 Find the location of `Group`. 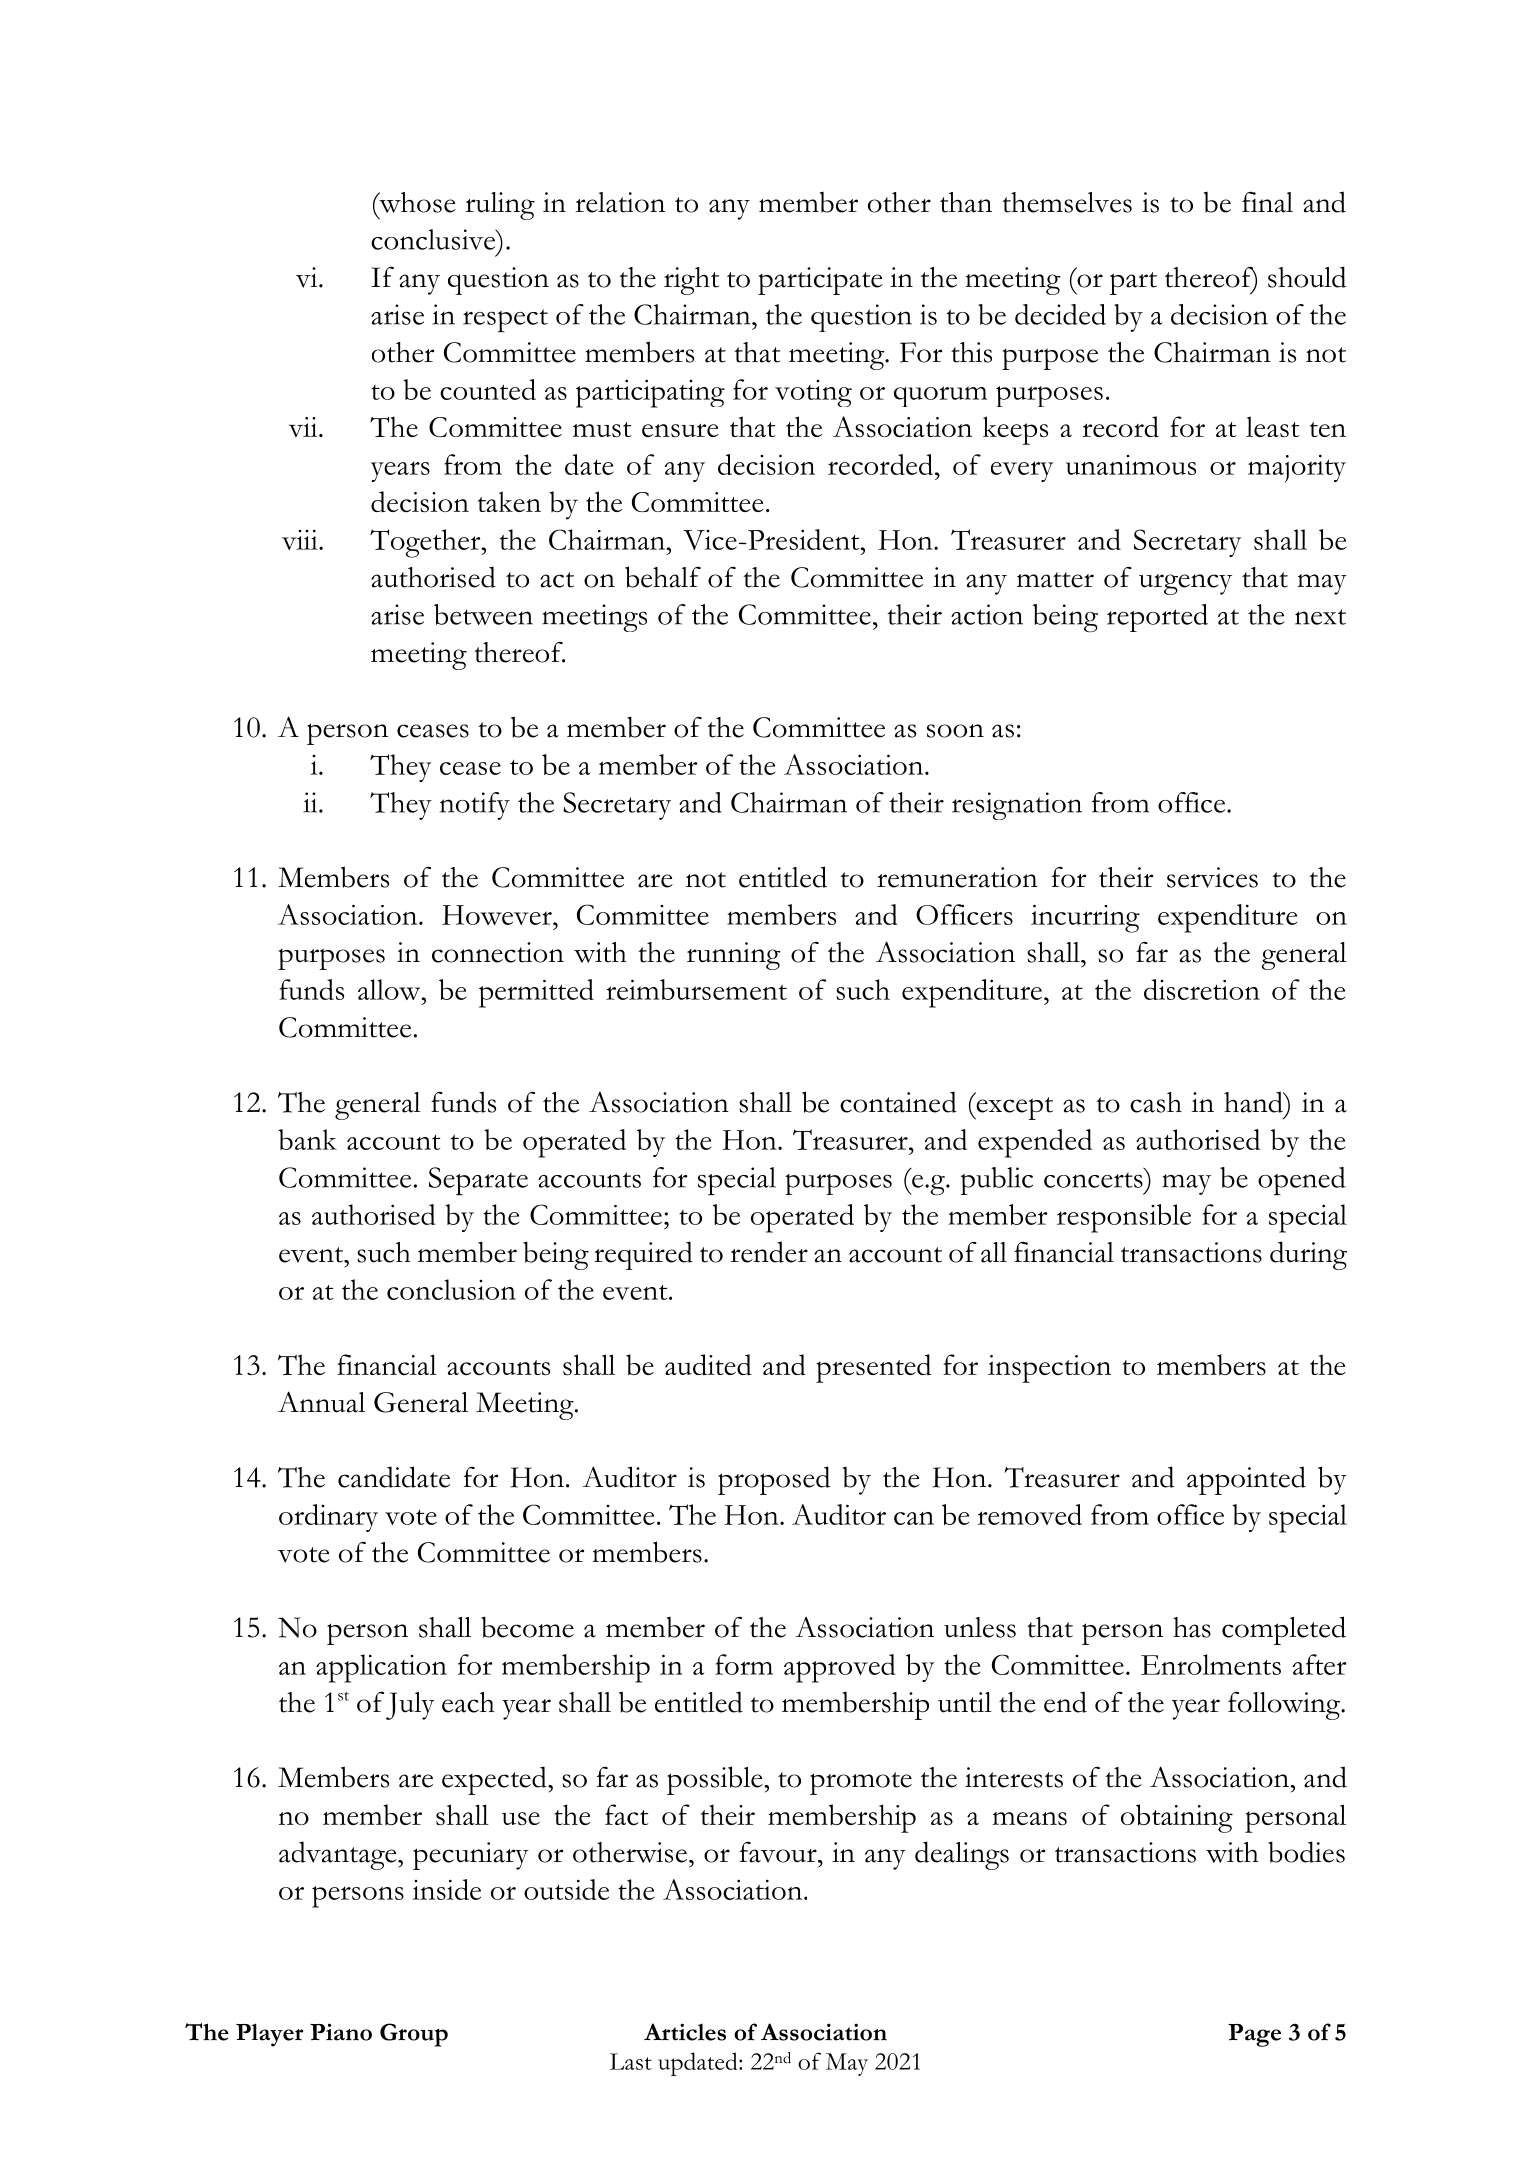

Group is located at coordinates (414, 2035).
